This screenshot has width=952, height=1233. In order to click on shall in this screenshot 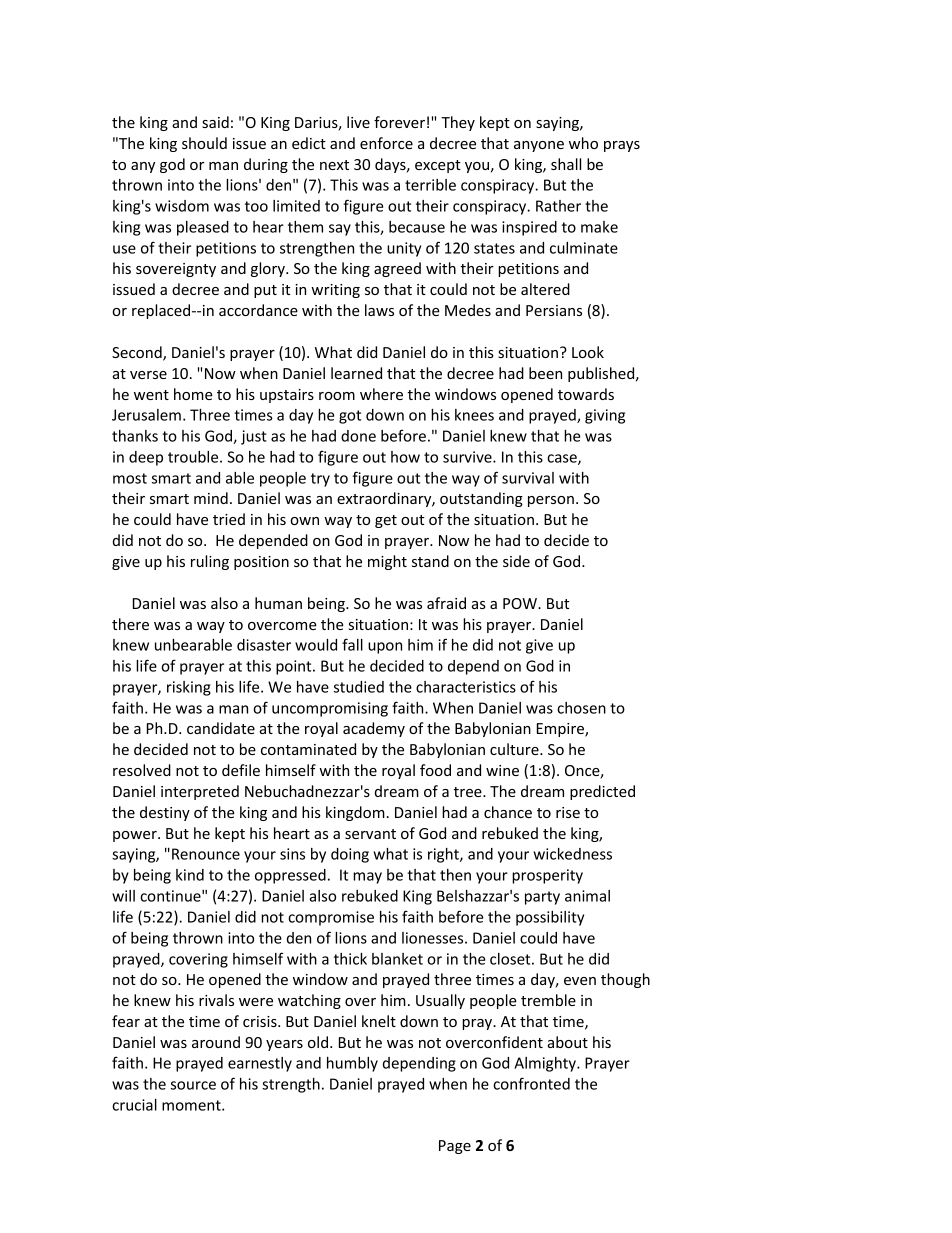, I will do `click(566, 164)`.
